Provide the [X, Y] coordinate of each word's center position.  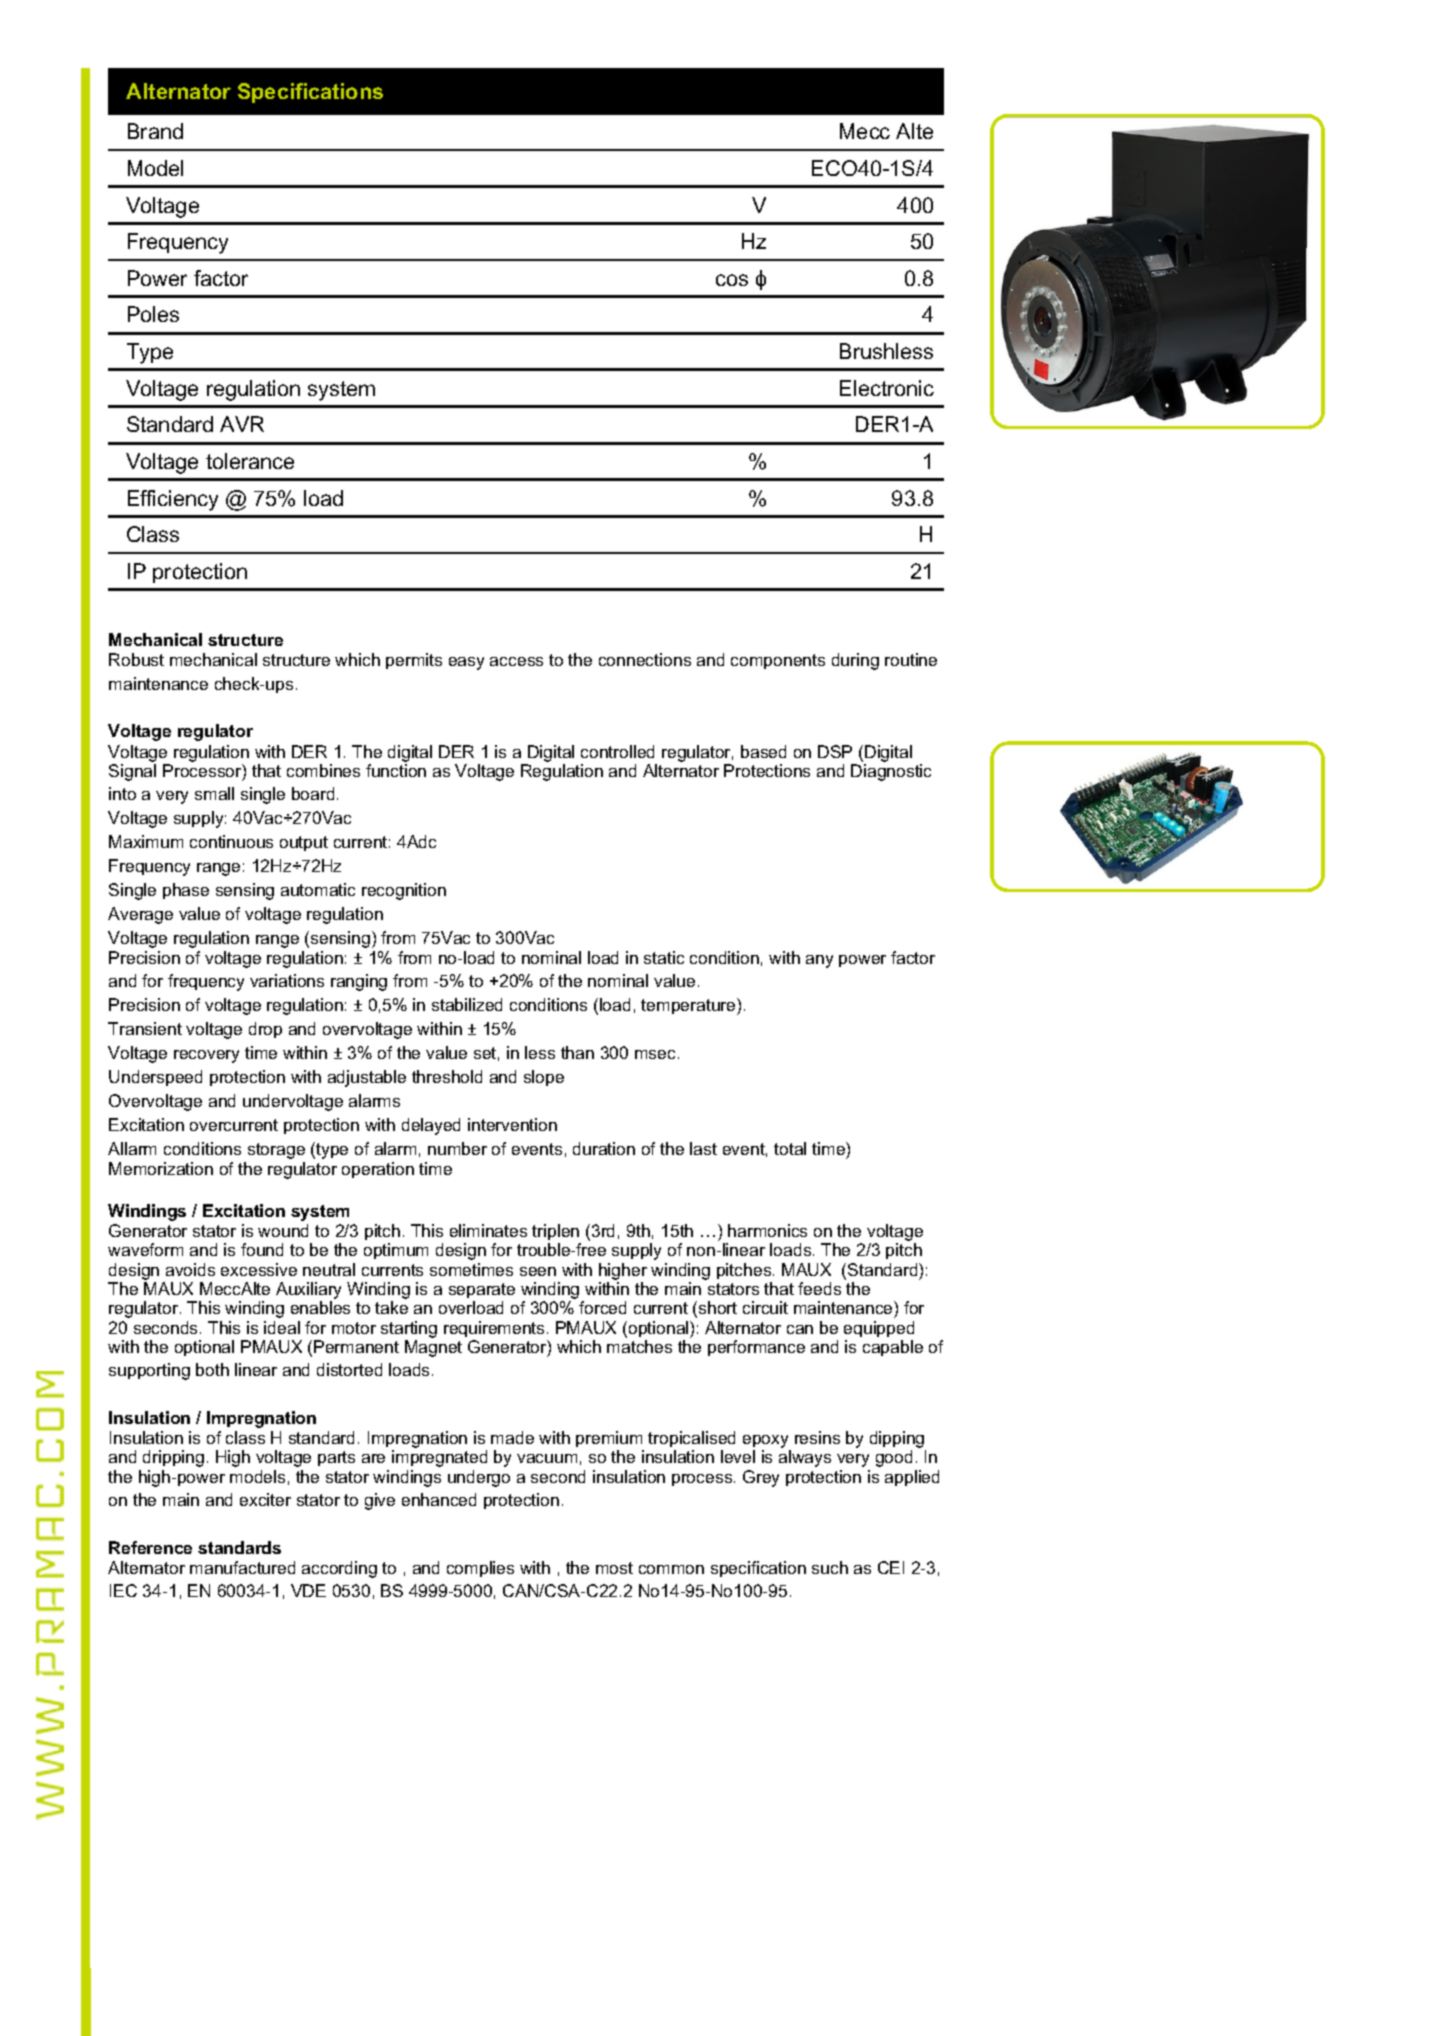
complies [480, 1569]
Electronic [887, 388]
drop [265, 1030]
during [855, 661]
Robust [136, 659]
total [790, 1148]
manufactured [242, 1567]
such [830, 1567]
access [516, 661]
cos [732, 280]
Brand [155, 131]
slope [544, 1078]
